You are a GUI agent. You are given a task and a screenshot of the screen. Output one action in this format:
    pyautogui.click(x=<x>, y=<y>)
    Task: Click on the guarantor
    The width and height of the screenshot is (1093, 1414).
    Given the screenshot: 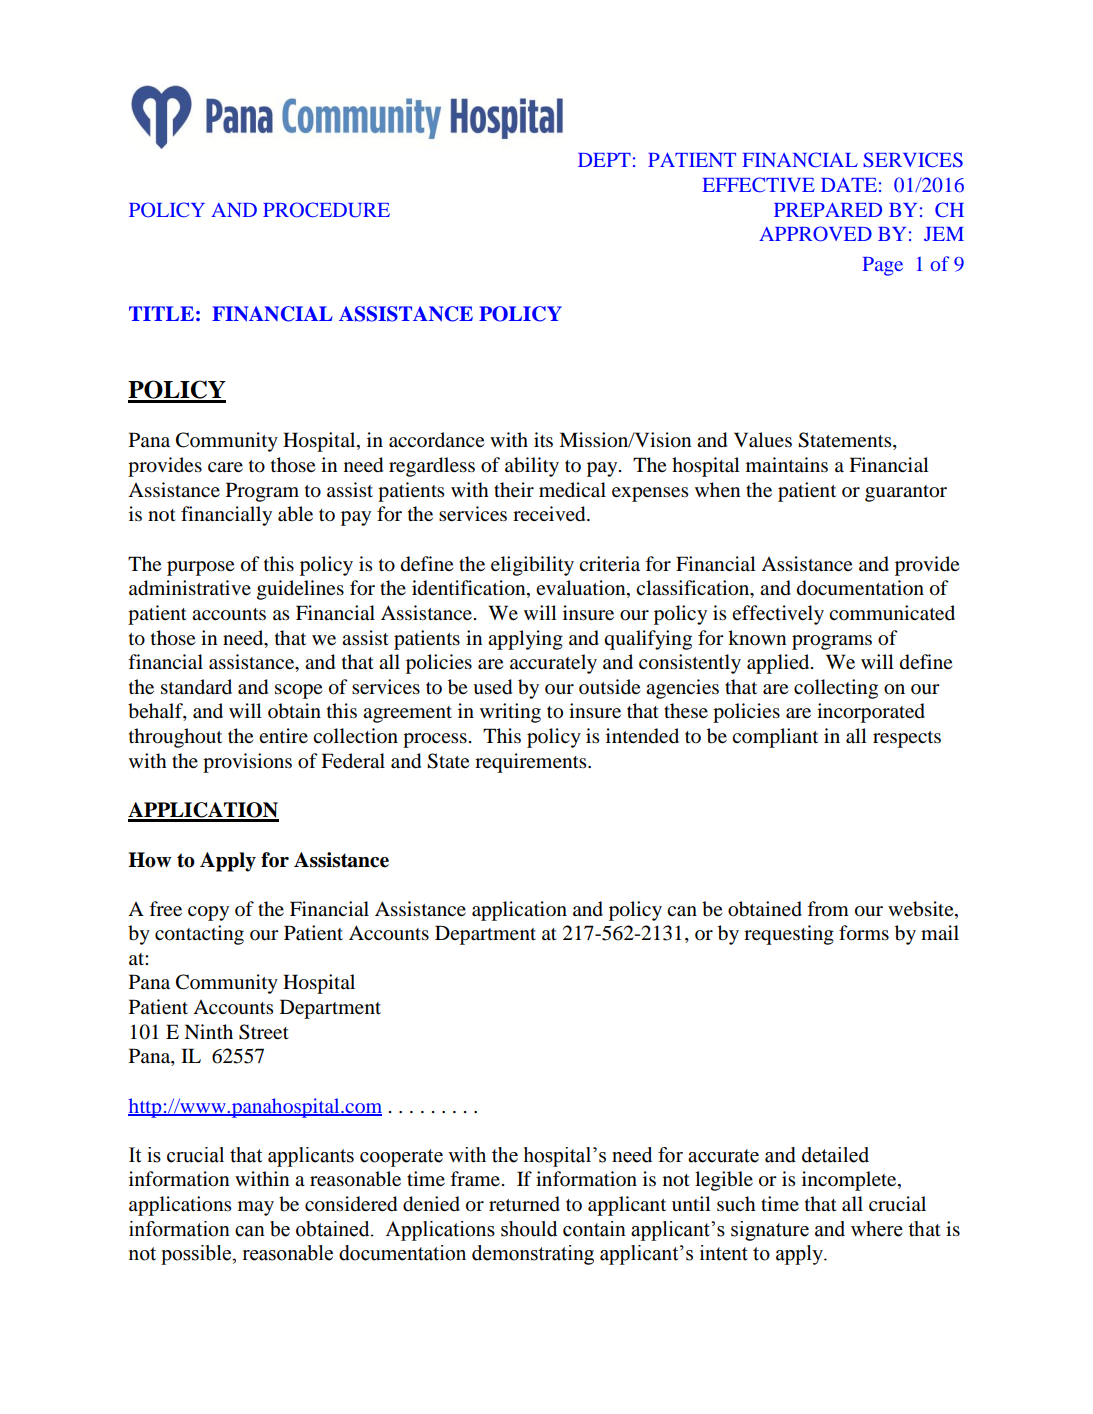 What is the action you would take?
    pyautogui.click(x=906, y=493)
